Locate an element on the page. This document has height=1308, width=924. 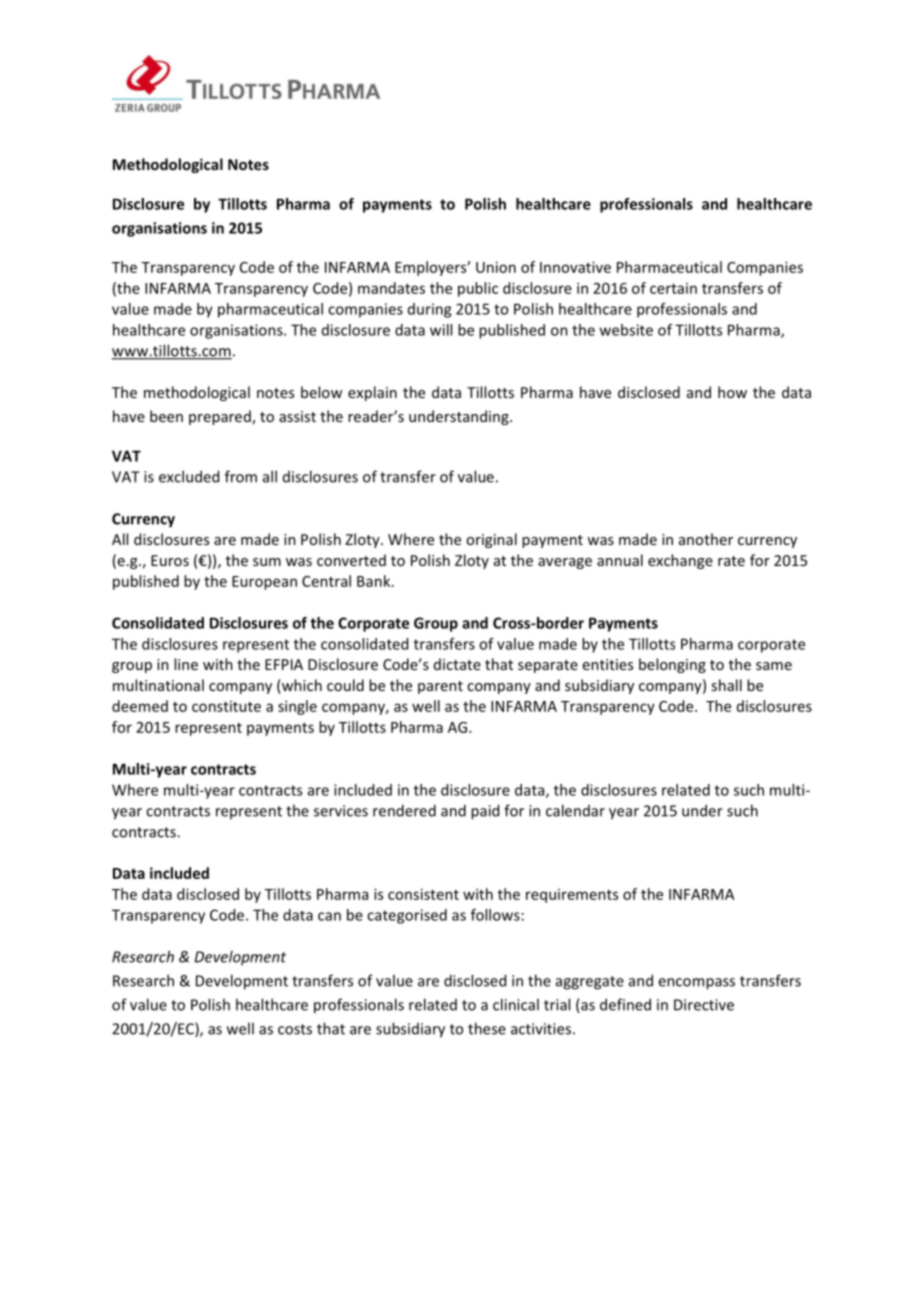
Euros is located at coordinates (170, 560).
